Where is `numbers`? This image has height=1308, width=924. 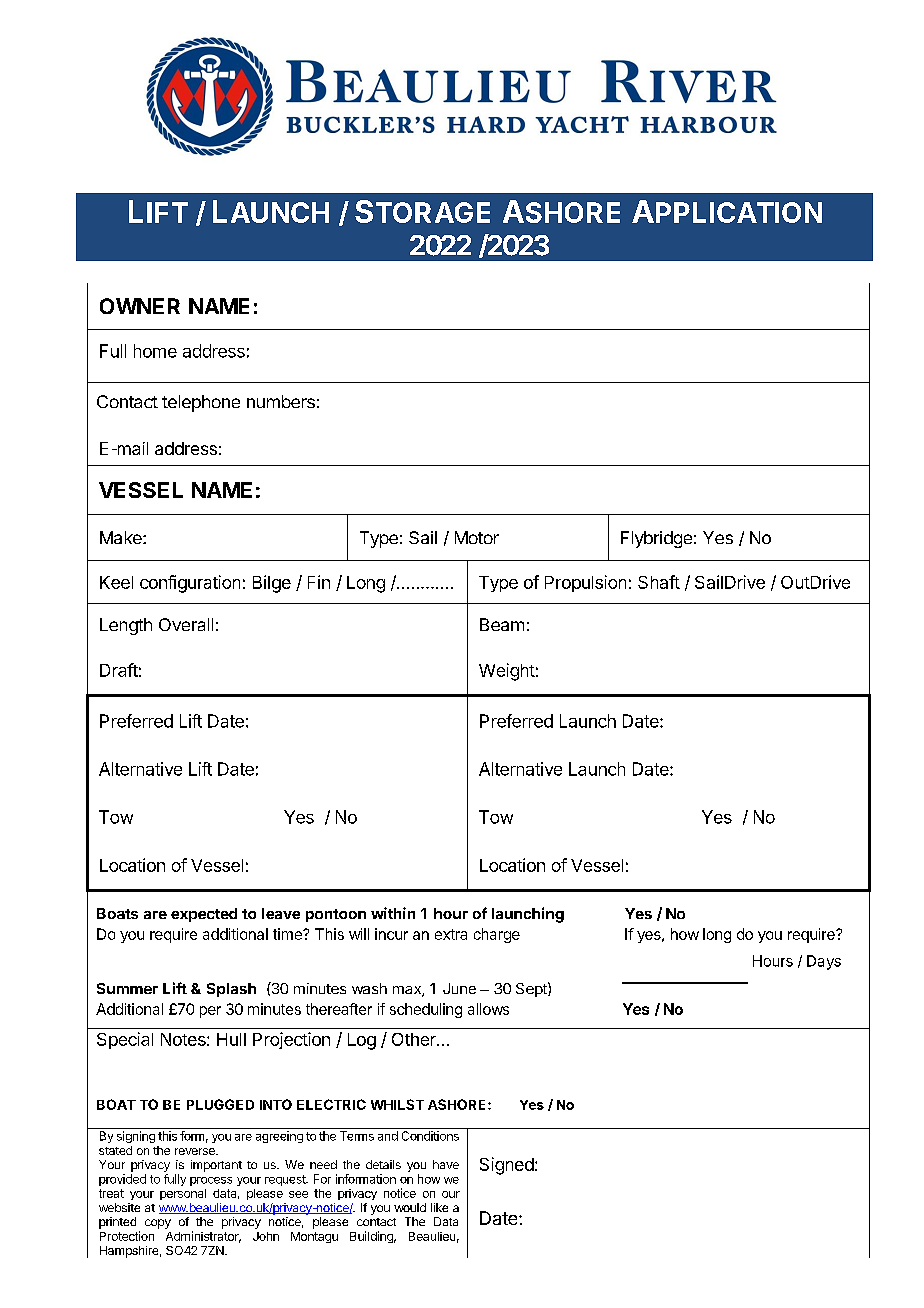
numbers is located at coordinates (281, 401).
